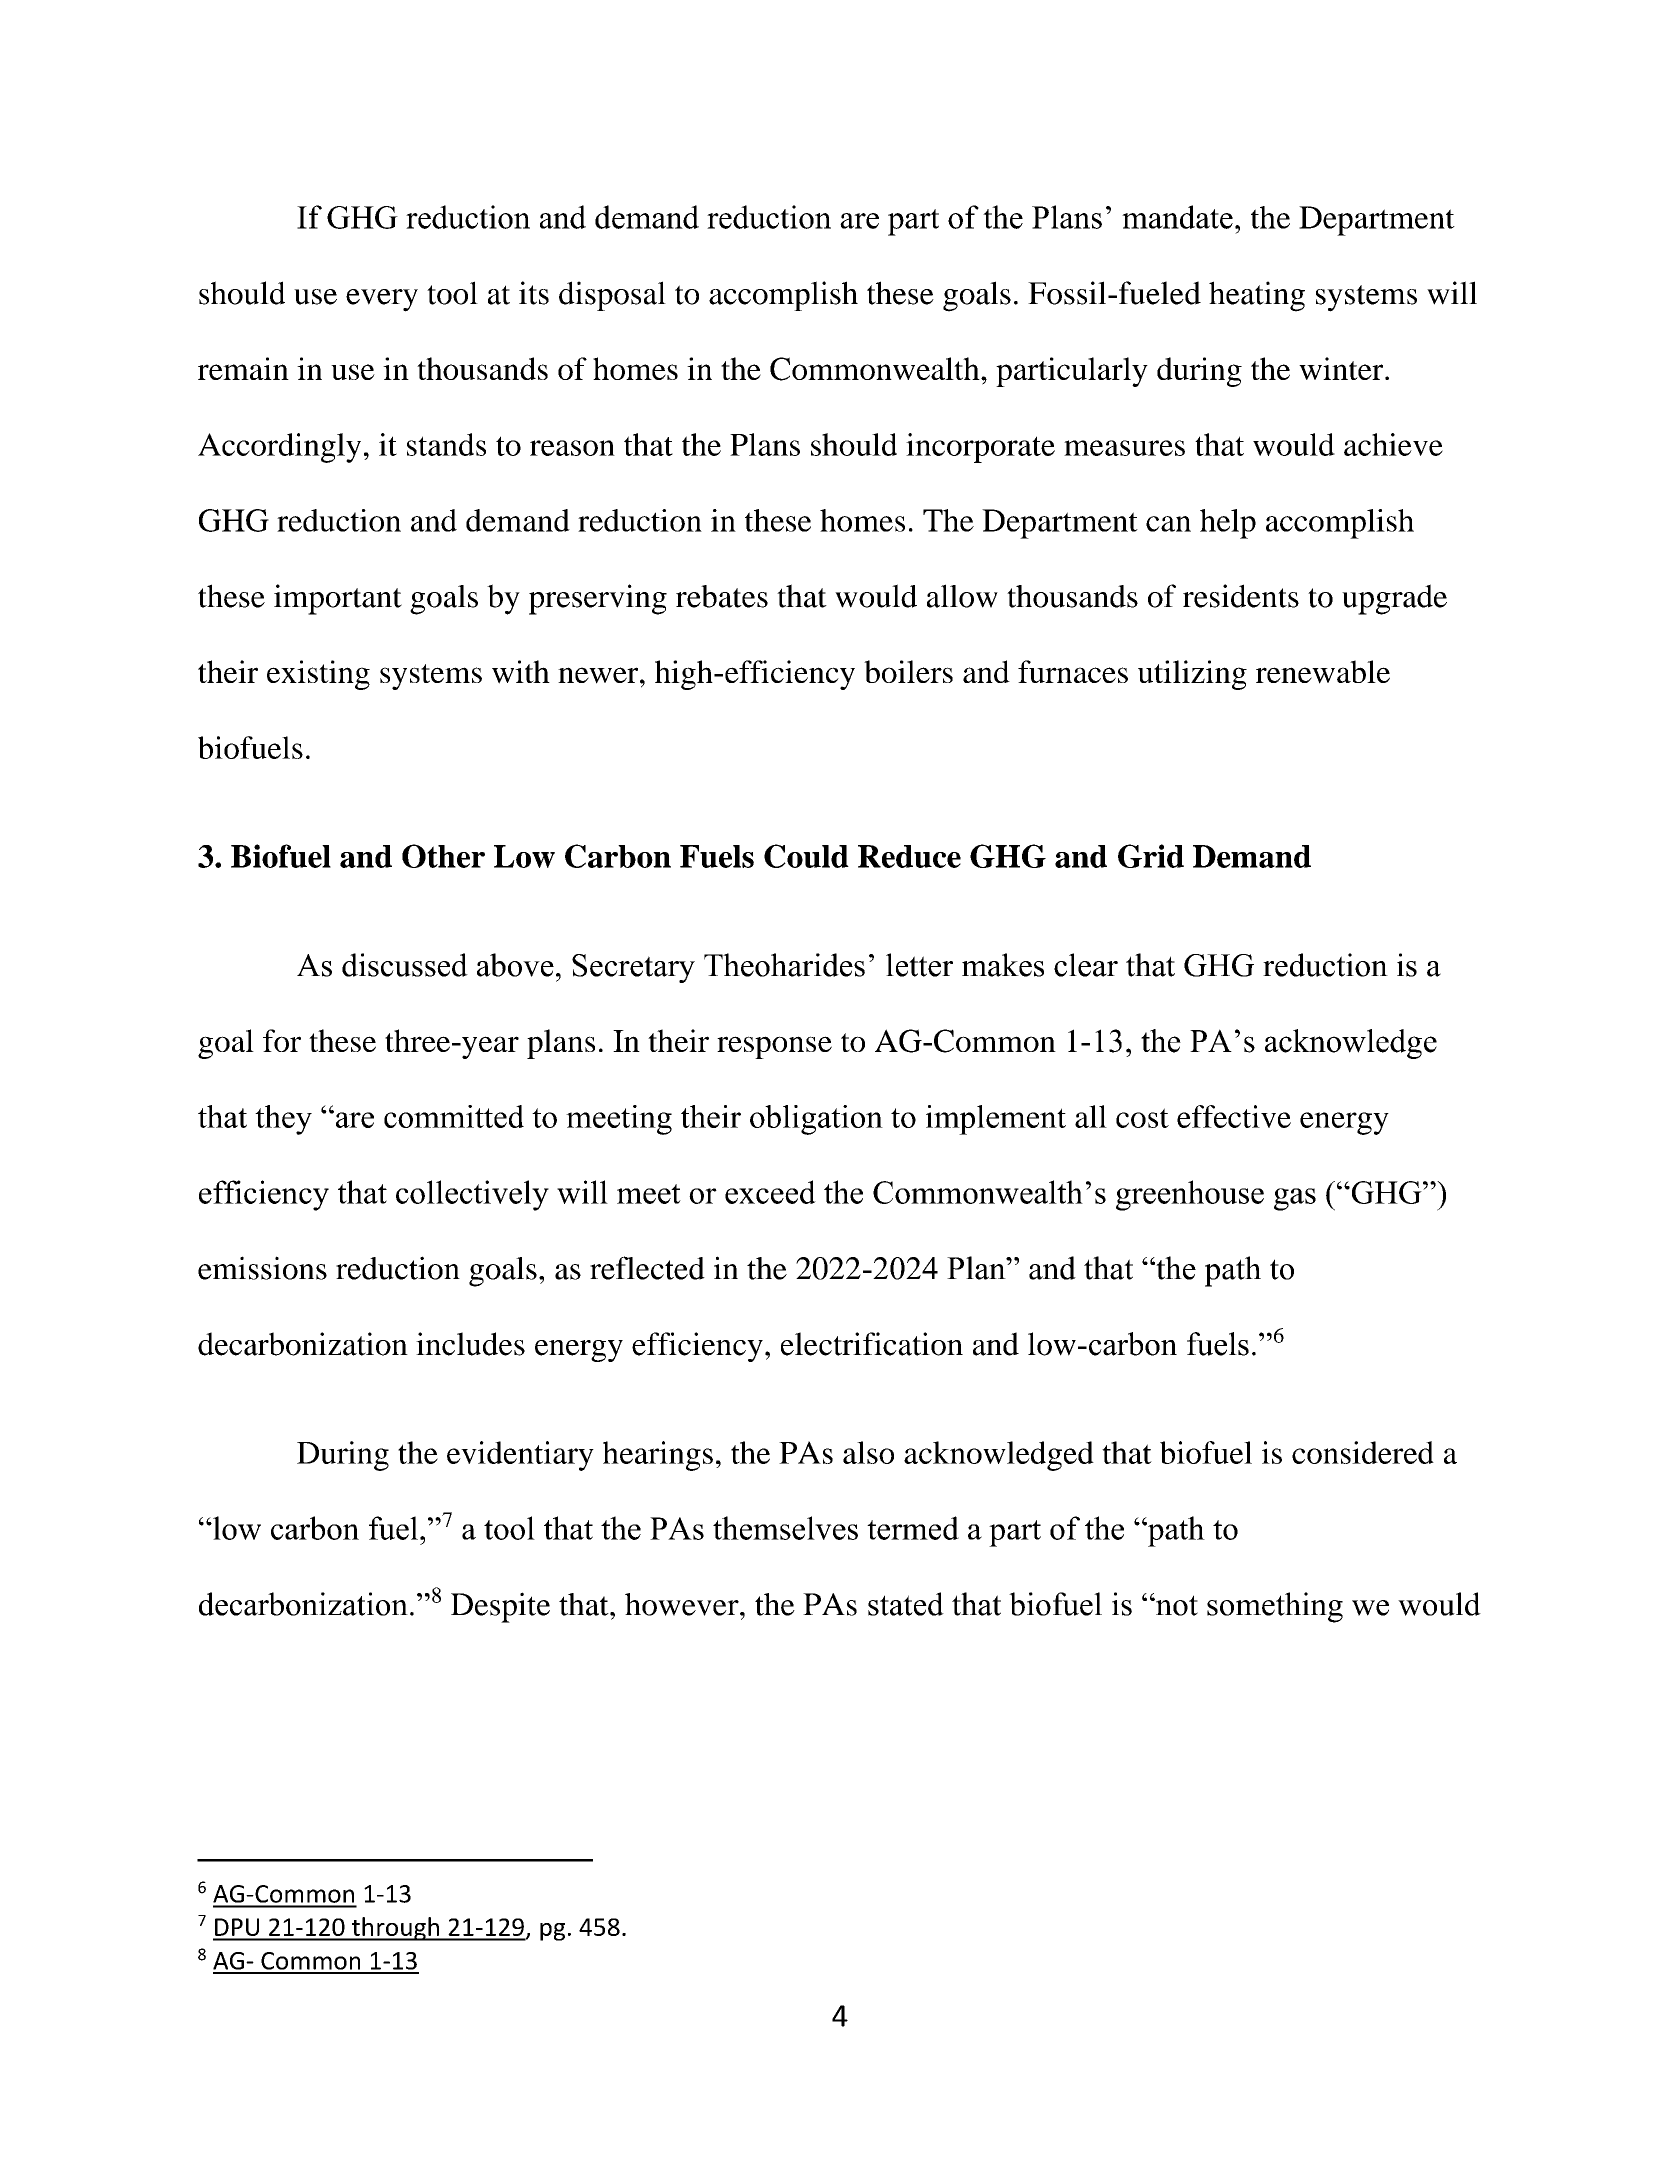 This screenshot has width=1680, height=2174. Describe the element at coordinates (1234, 1116) in the screenshot. I see `effective` at that location.
